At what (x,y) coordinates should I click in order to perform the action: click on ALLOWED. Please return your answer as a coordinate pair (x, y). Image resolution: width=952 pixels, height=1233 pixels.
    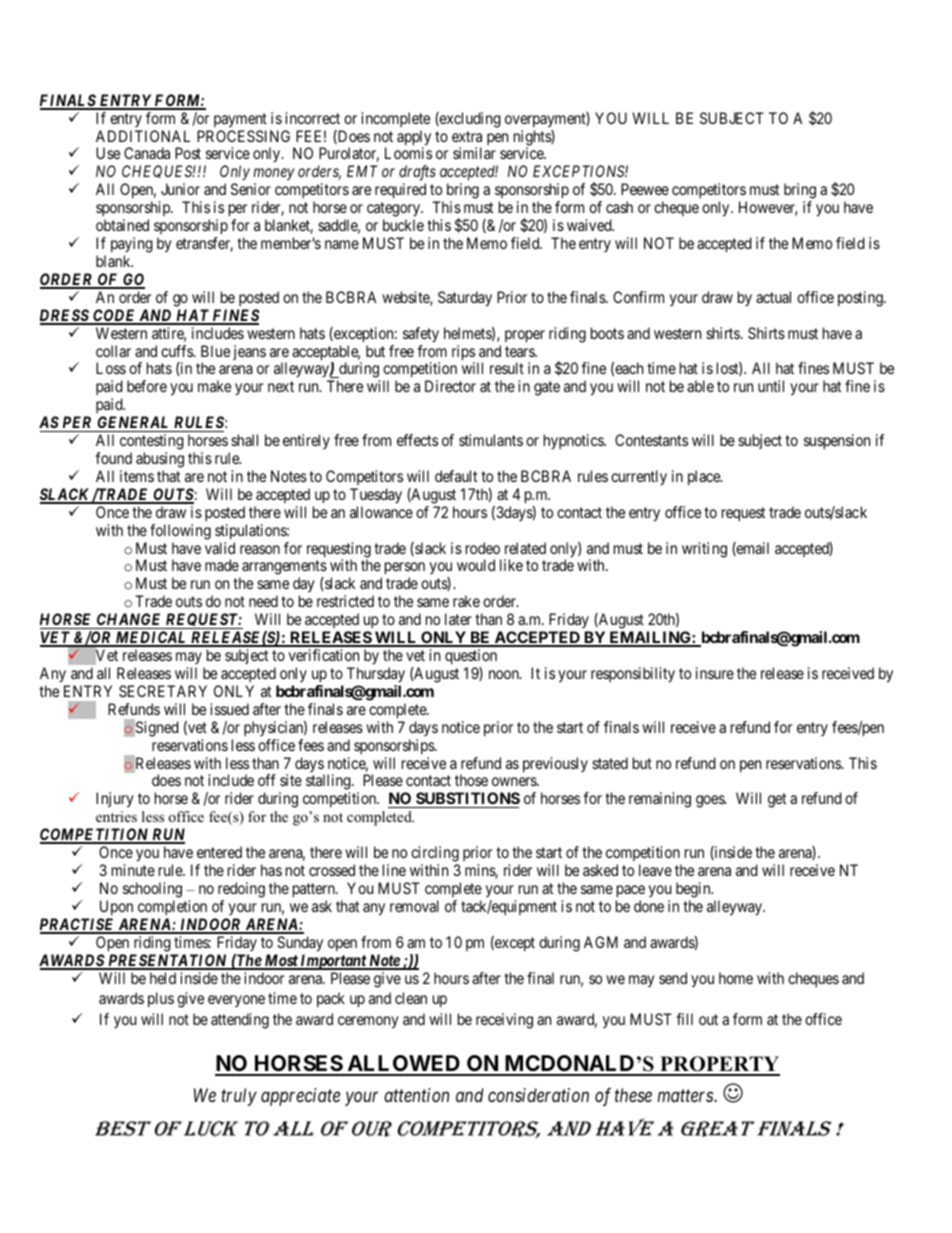
    Looking at the image, I should click on (403, 1065).
